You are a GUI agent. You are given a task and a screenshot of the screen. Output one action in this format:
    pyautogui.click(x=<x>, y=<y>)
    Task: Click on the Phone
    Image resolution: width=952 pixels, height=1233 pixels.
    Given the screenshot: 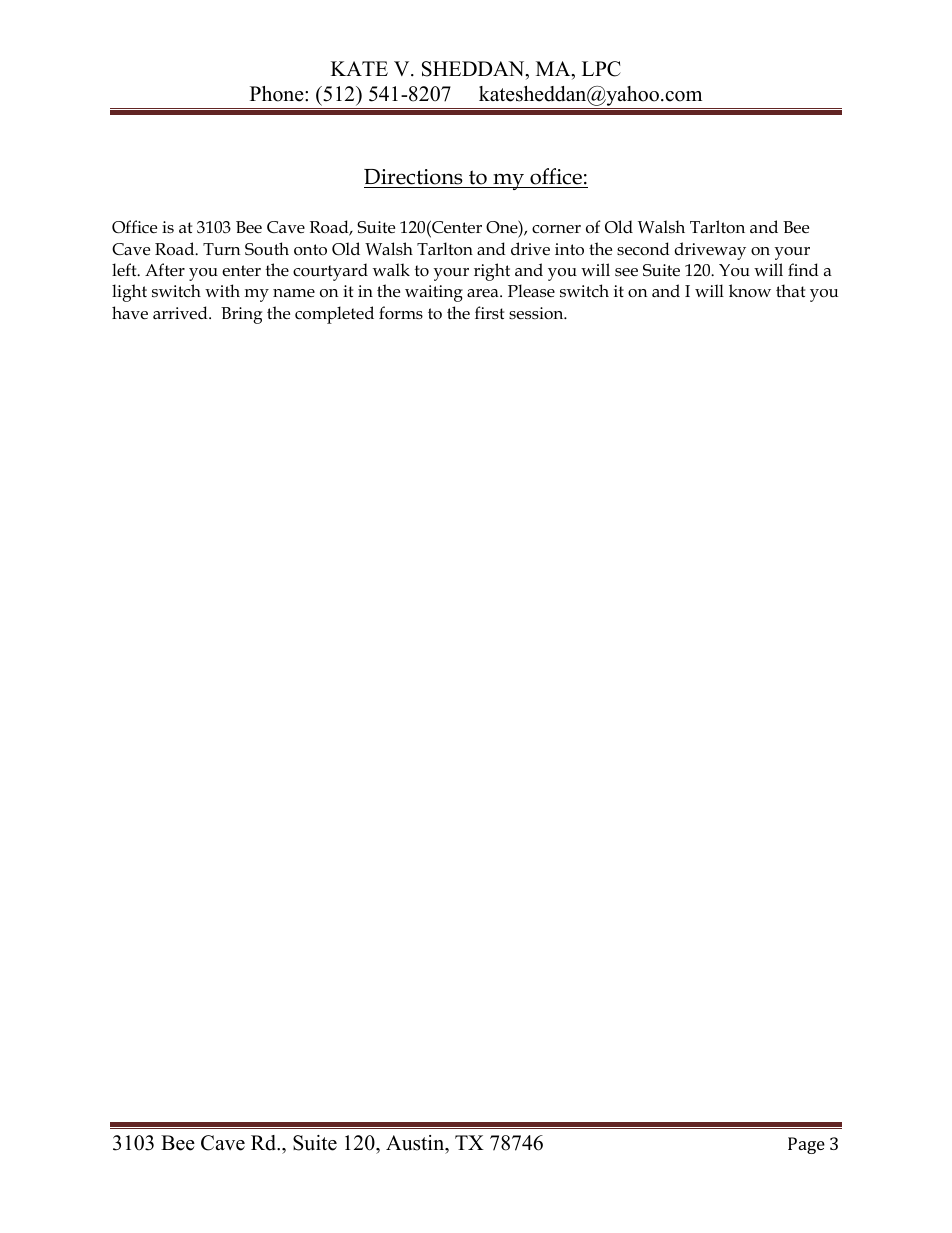 What is the action you would take?
    pyautogui.click(x=278, y=94)
